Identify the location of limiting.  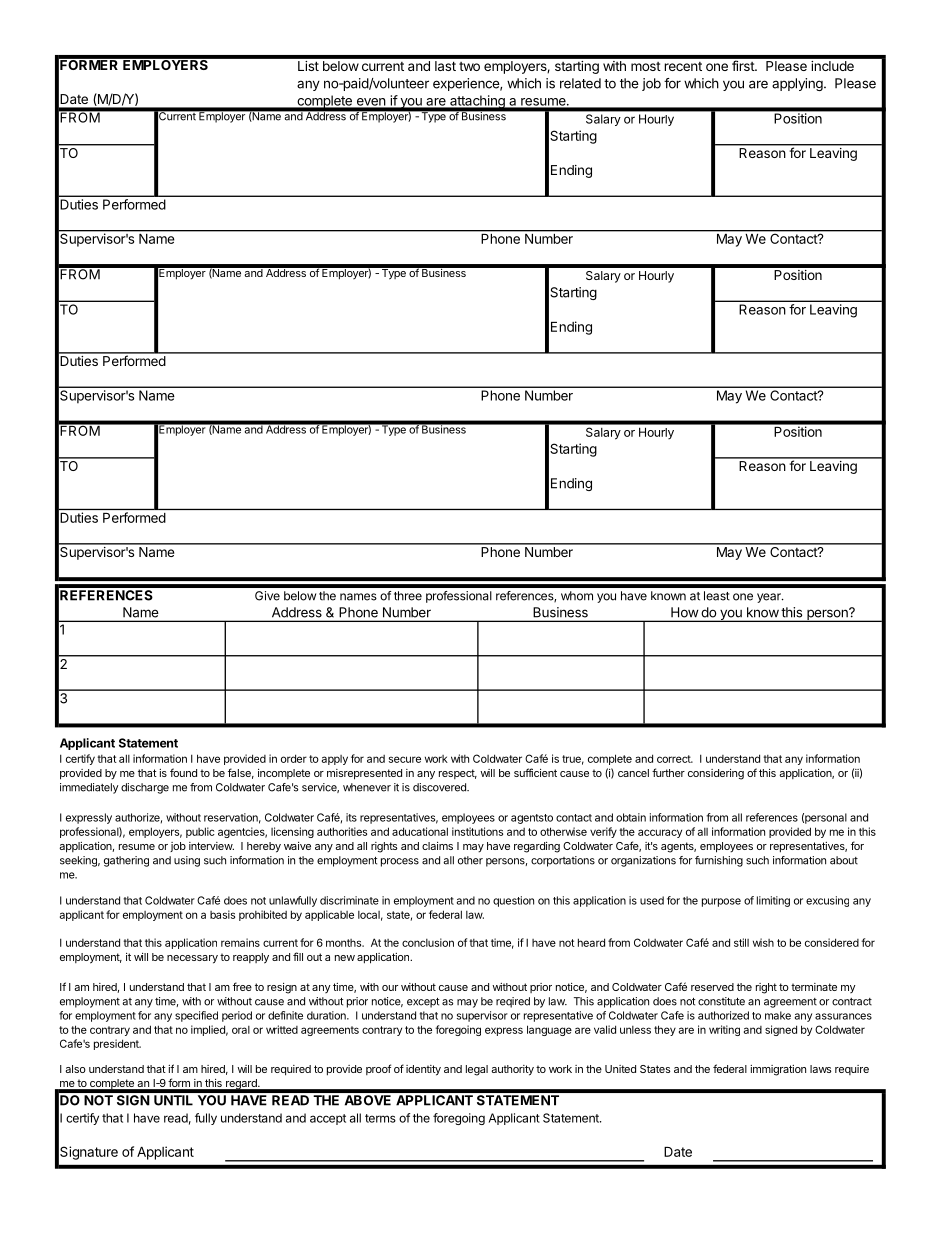
(773, 901).
